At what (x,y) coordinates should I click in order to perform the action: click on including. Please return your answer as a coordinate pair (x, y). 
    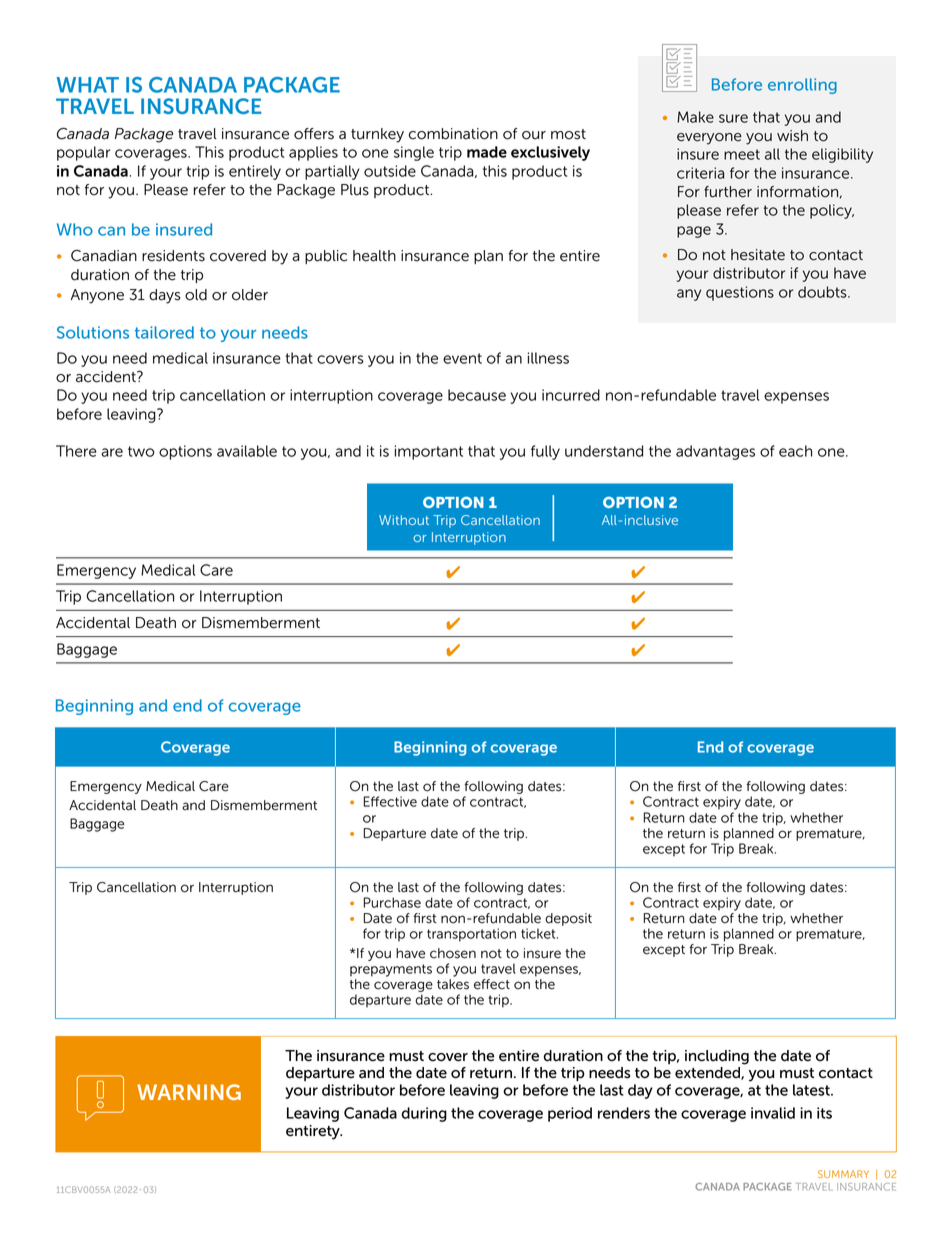
    Looking at the image, I should click on (717, 1057).
